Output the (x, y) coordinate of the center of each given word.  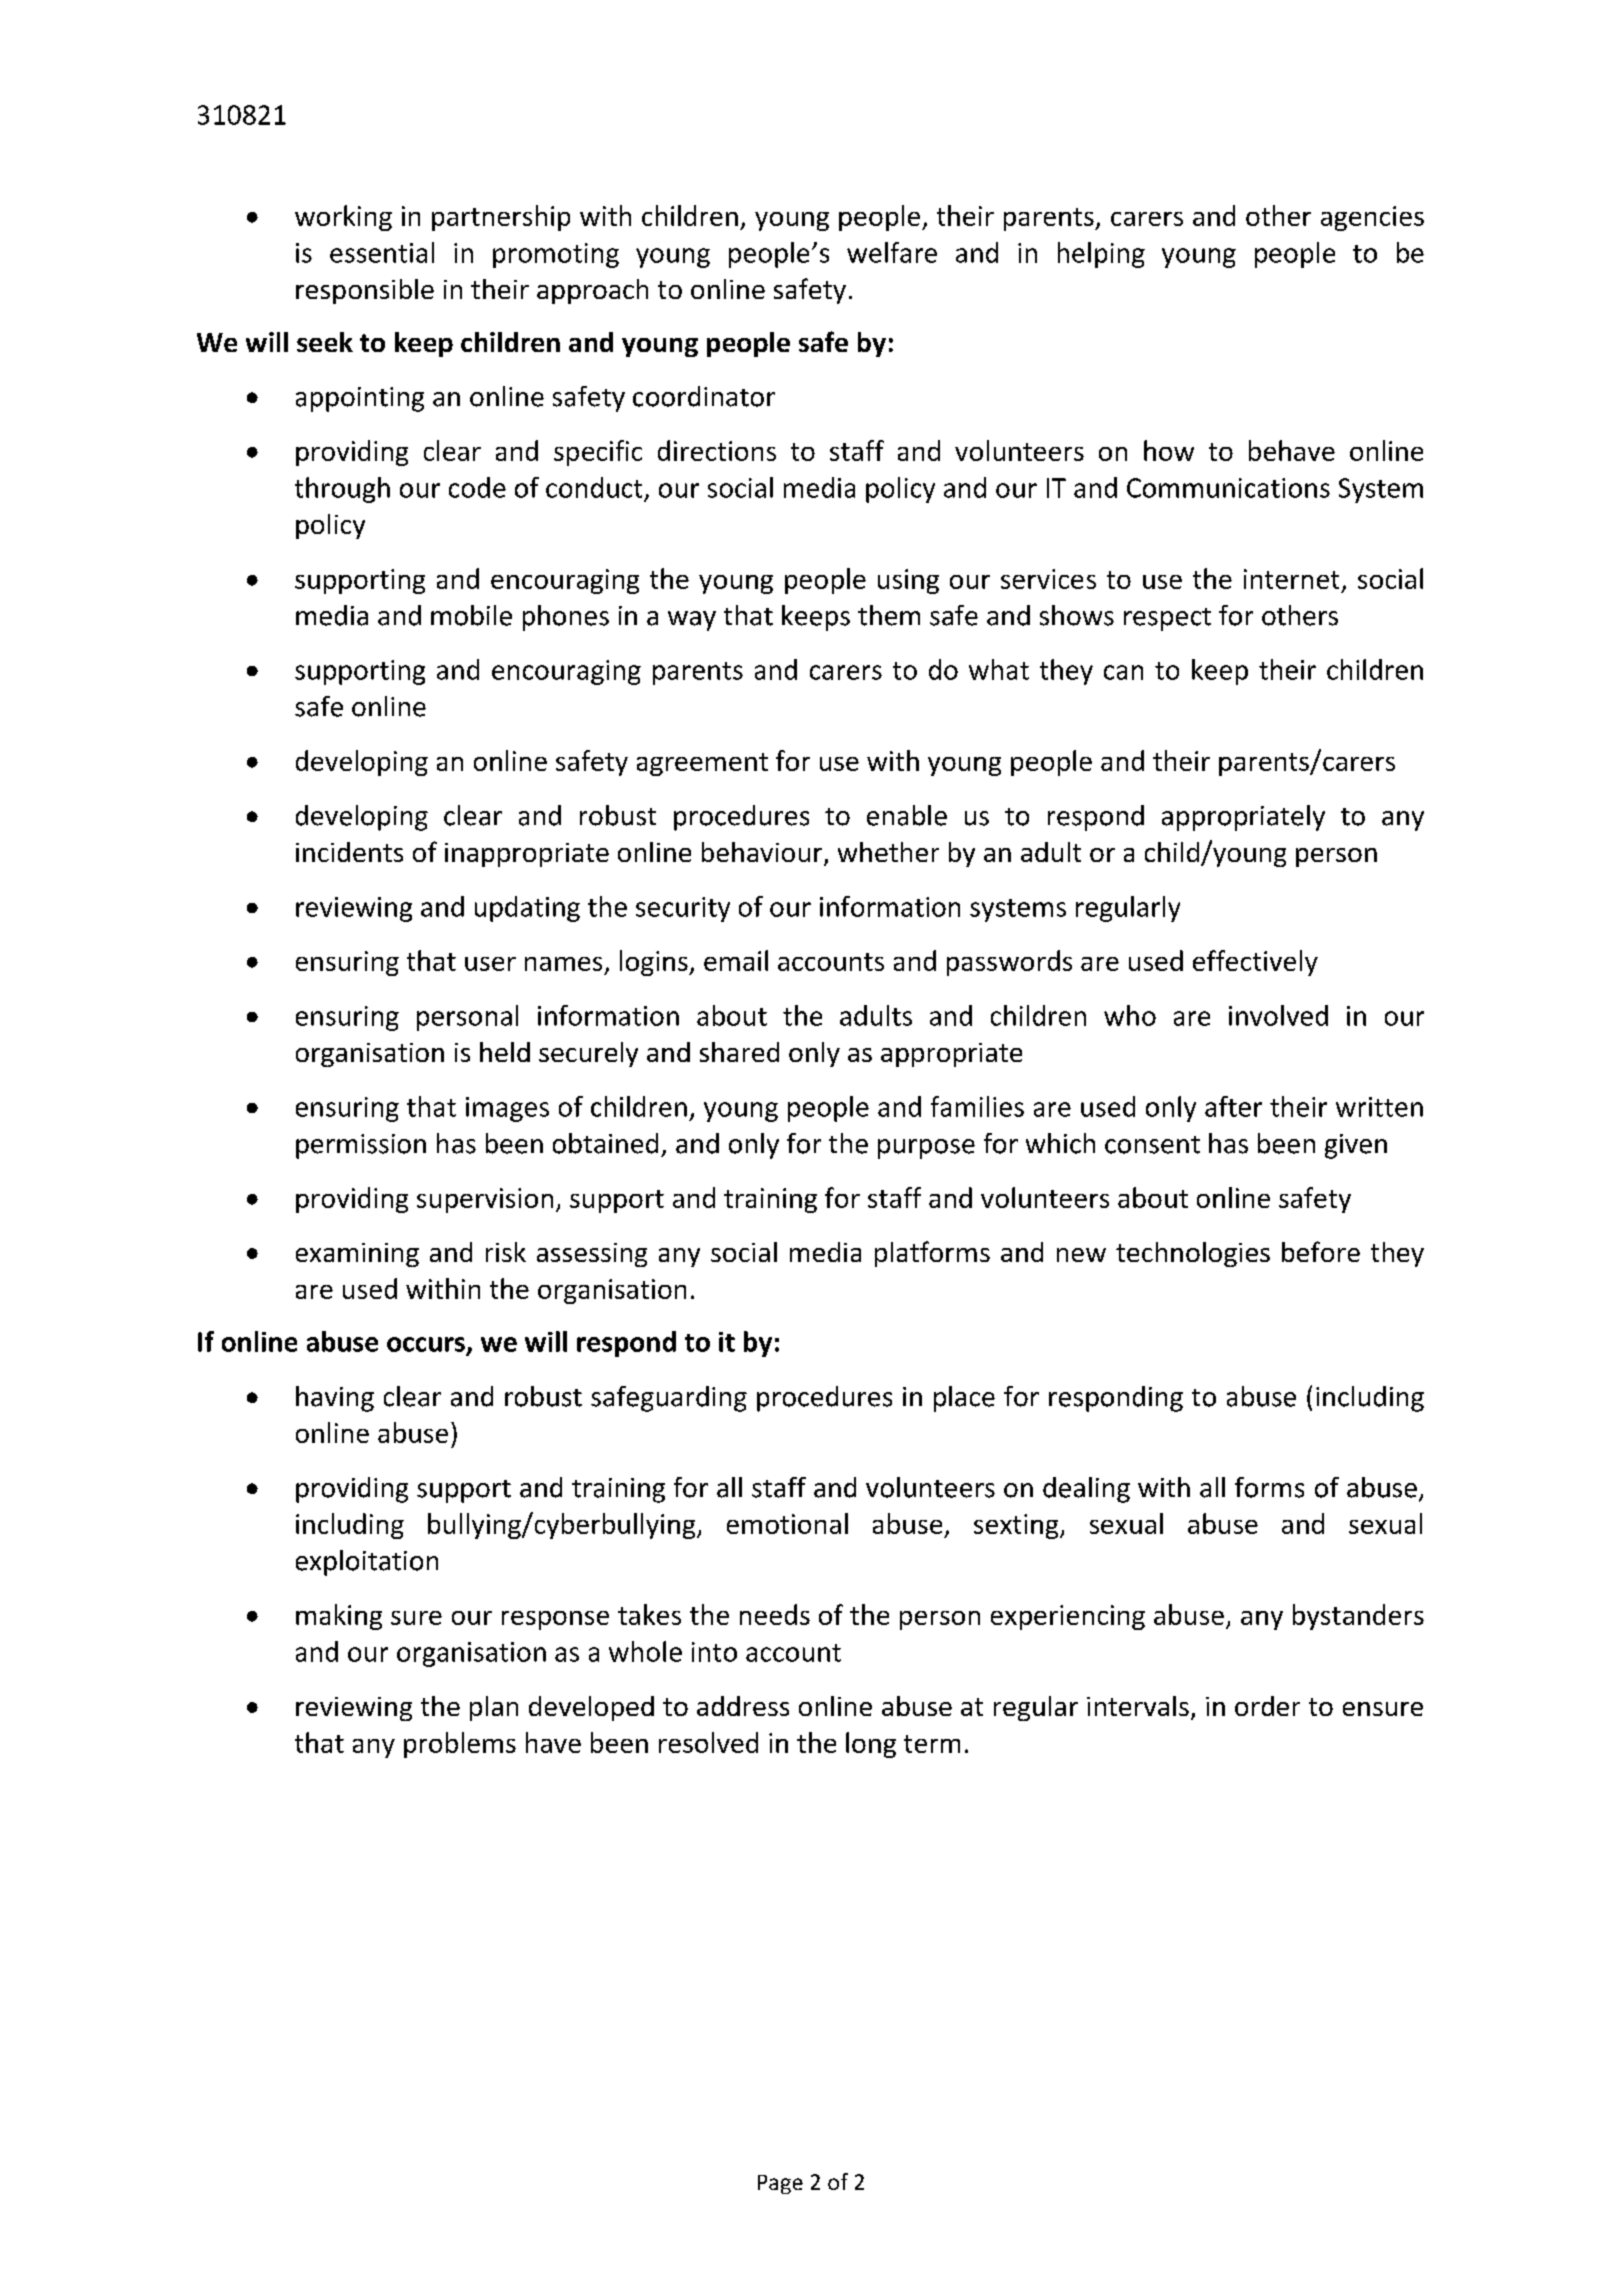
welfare (892, 252)
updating (527, 909)
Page (780, 2184)
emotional (787, 1523)
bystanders (1358, 1617)
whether (888, 852)
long (871, 1745)
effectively (1255, 963)
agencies (1372, 218)
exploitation (367, 1563)
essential (382, 252)
